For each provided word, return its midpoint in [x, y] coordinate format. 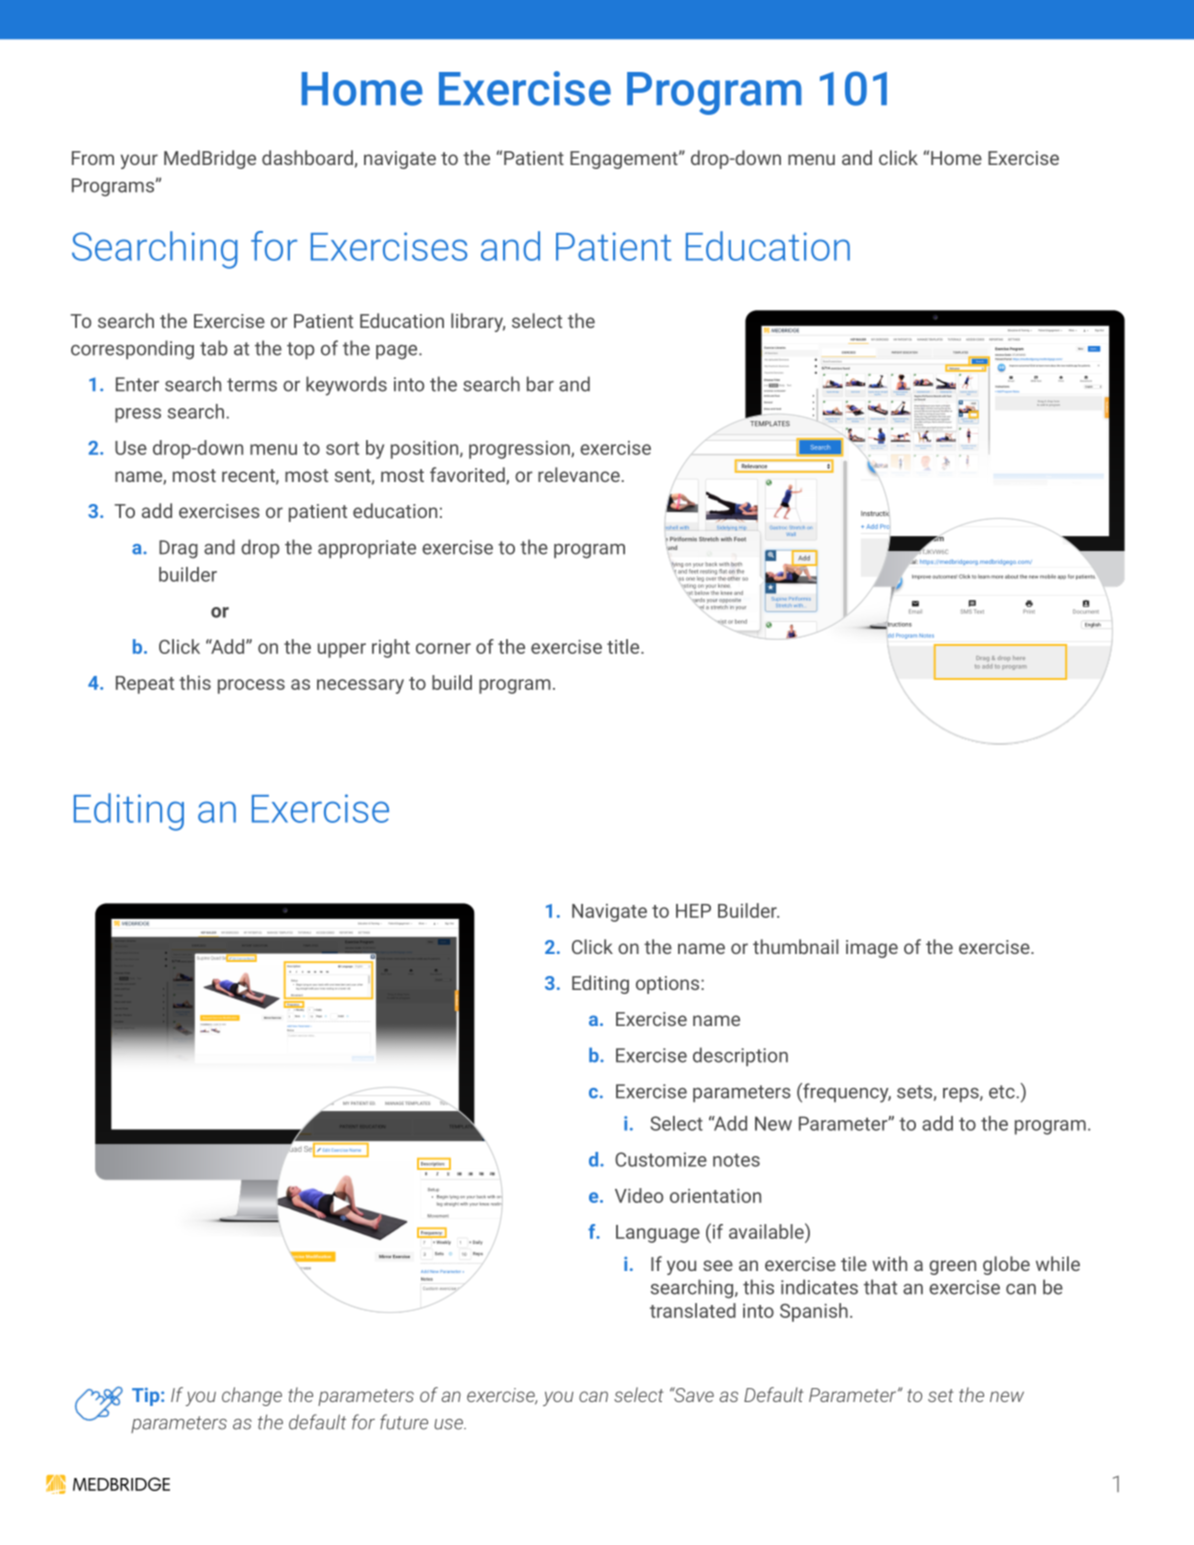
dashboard [307, 157]
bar [540, 384]
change [252, 1396]
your [139, 161]
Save [693, 1394]
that [880, 1287]
